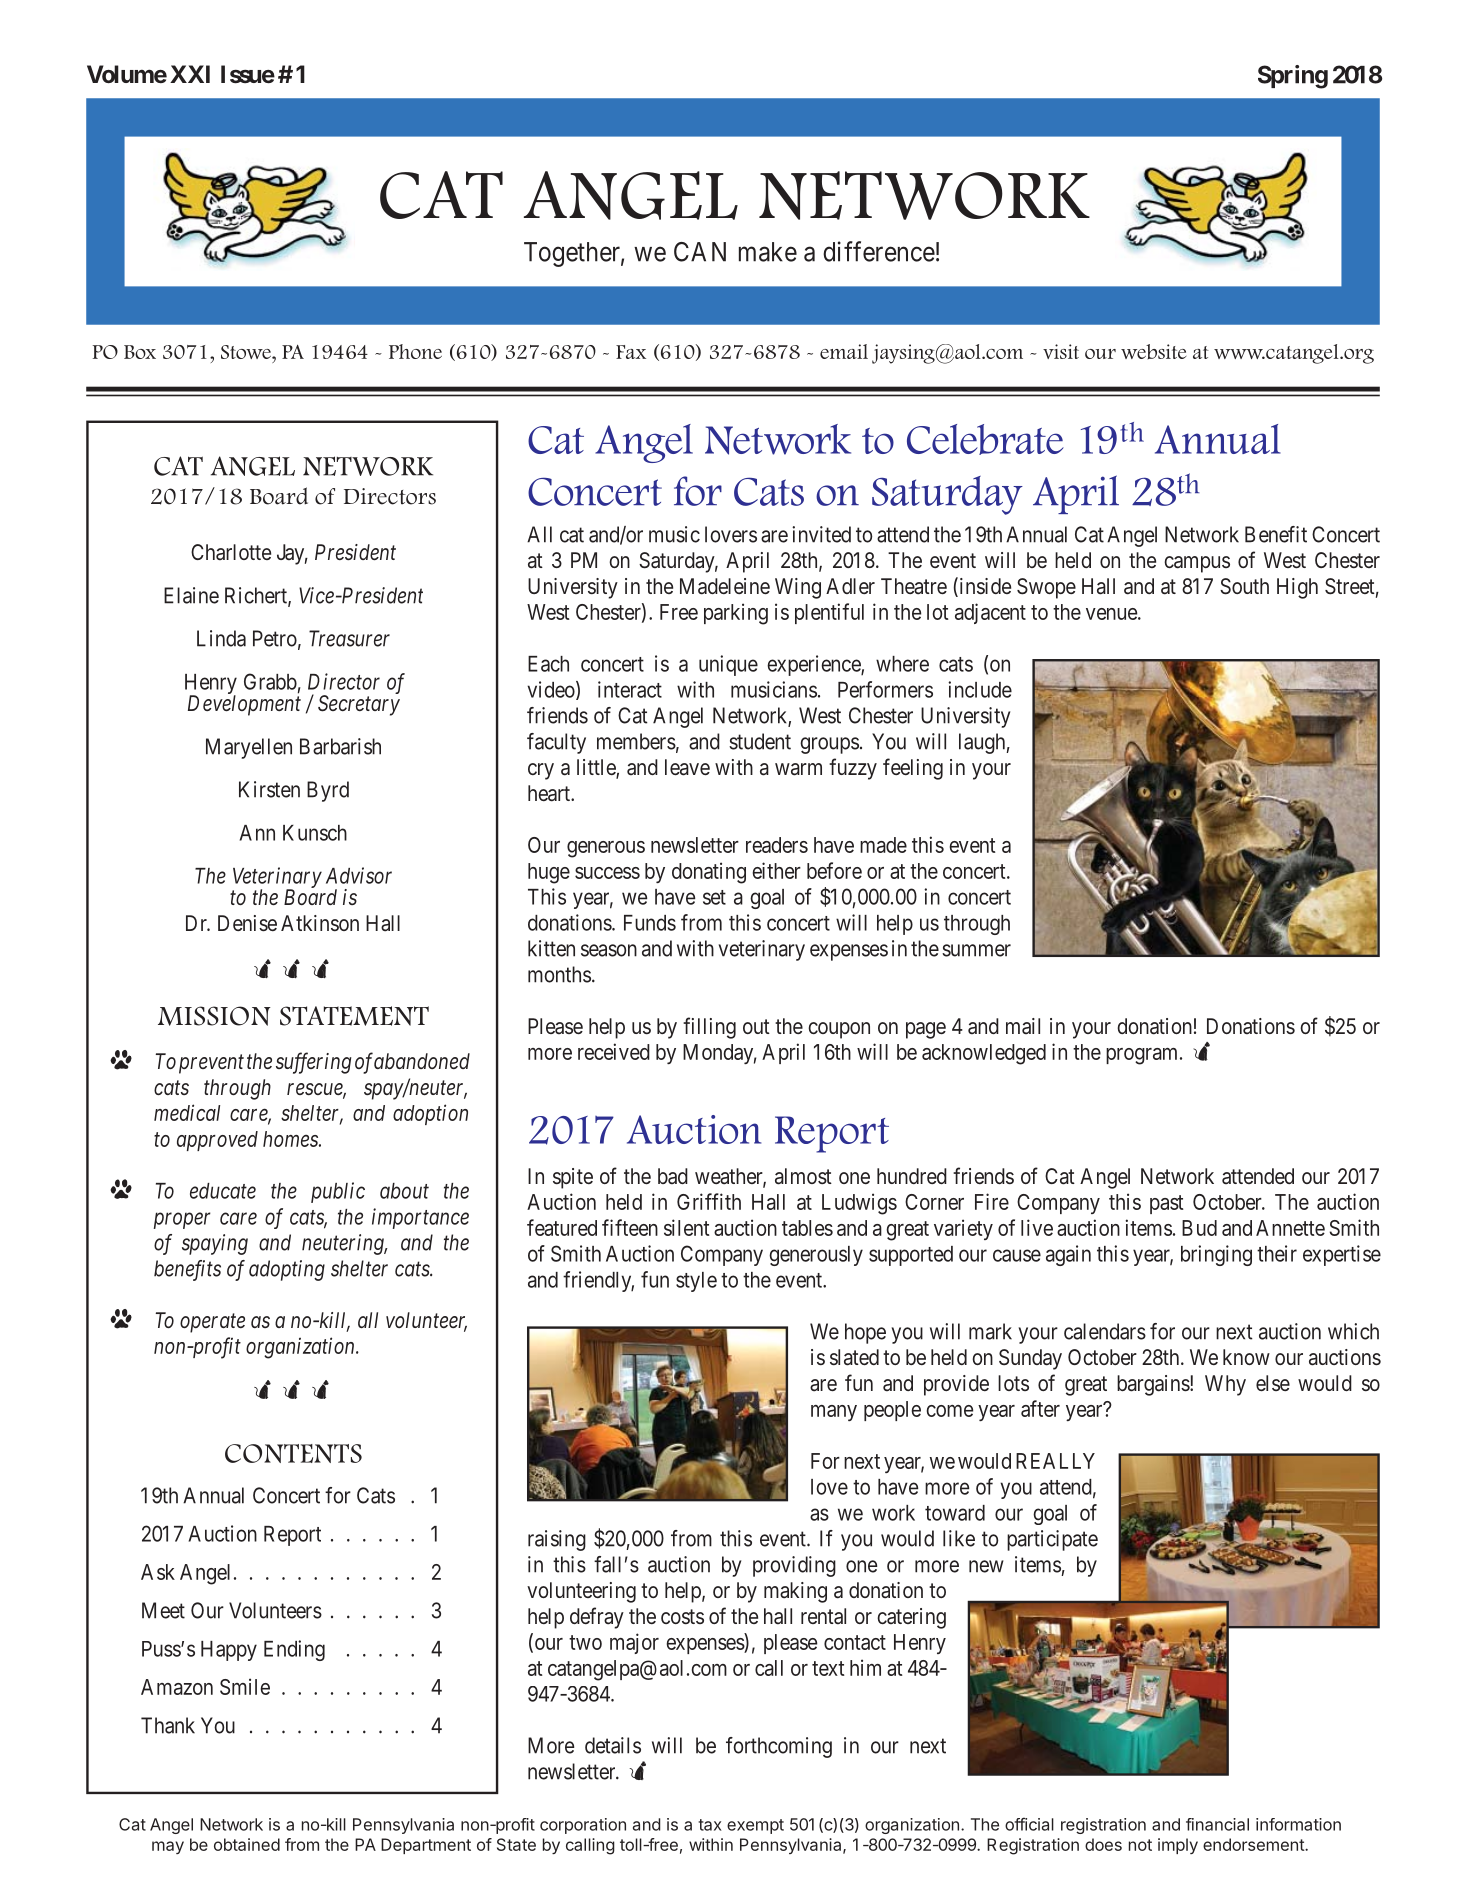 The width and height of the image is (1466, 1898). Describe the element at coordinates (1153, 351) in the image. I see `website` at that location.
